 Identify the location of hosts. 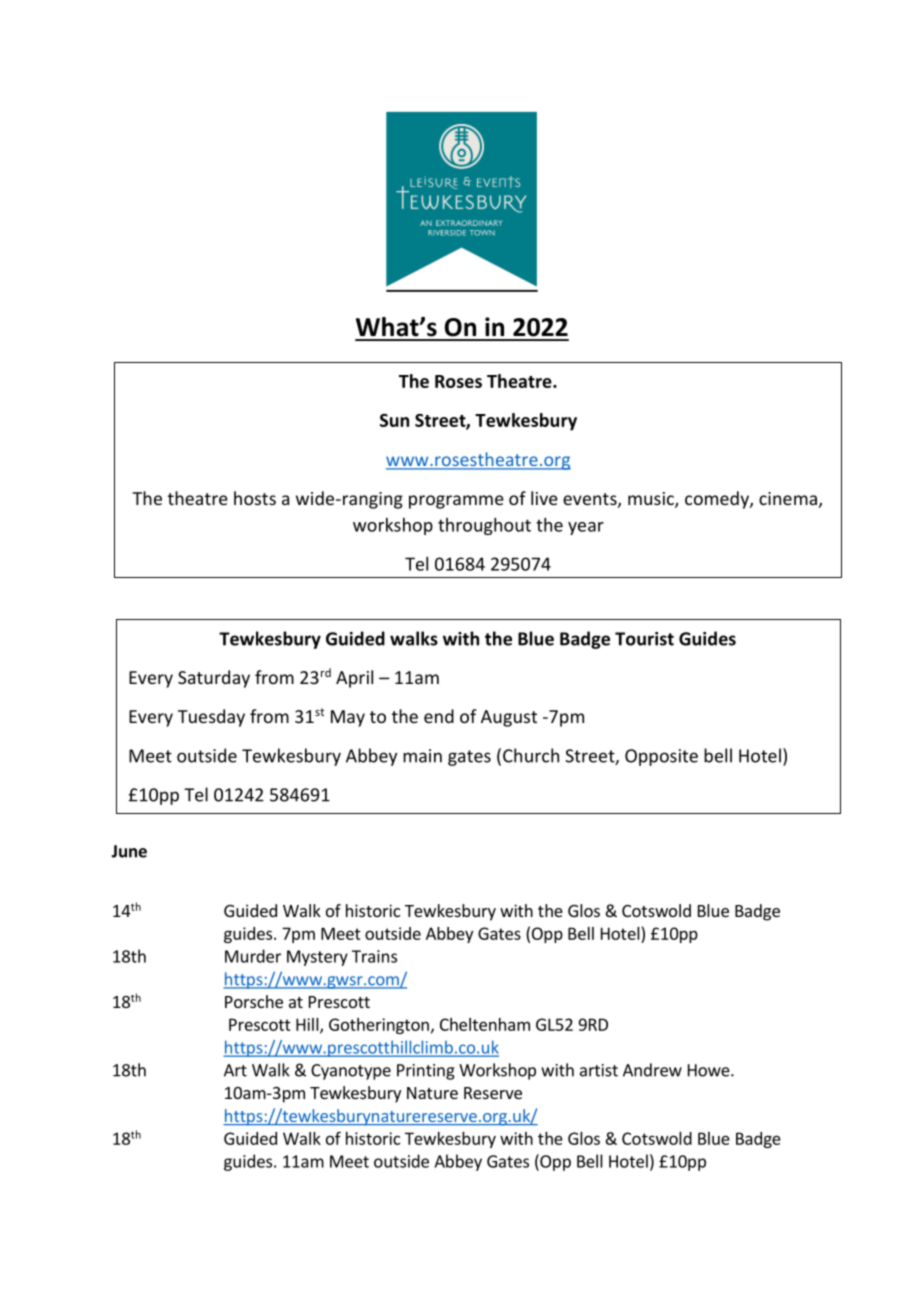
(255, 498).
